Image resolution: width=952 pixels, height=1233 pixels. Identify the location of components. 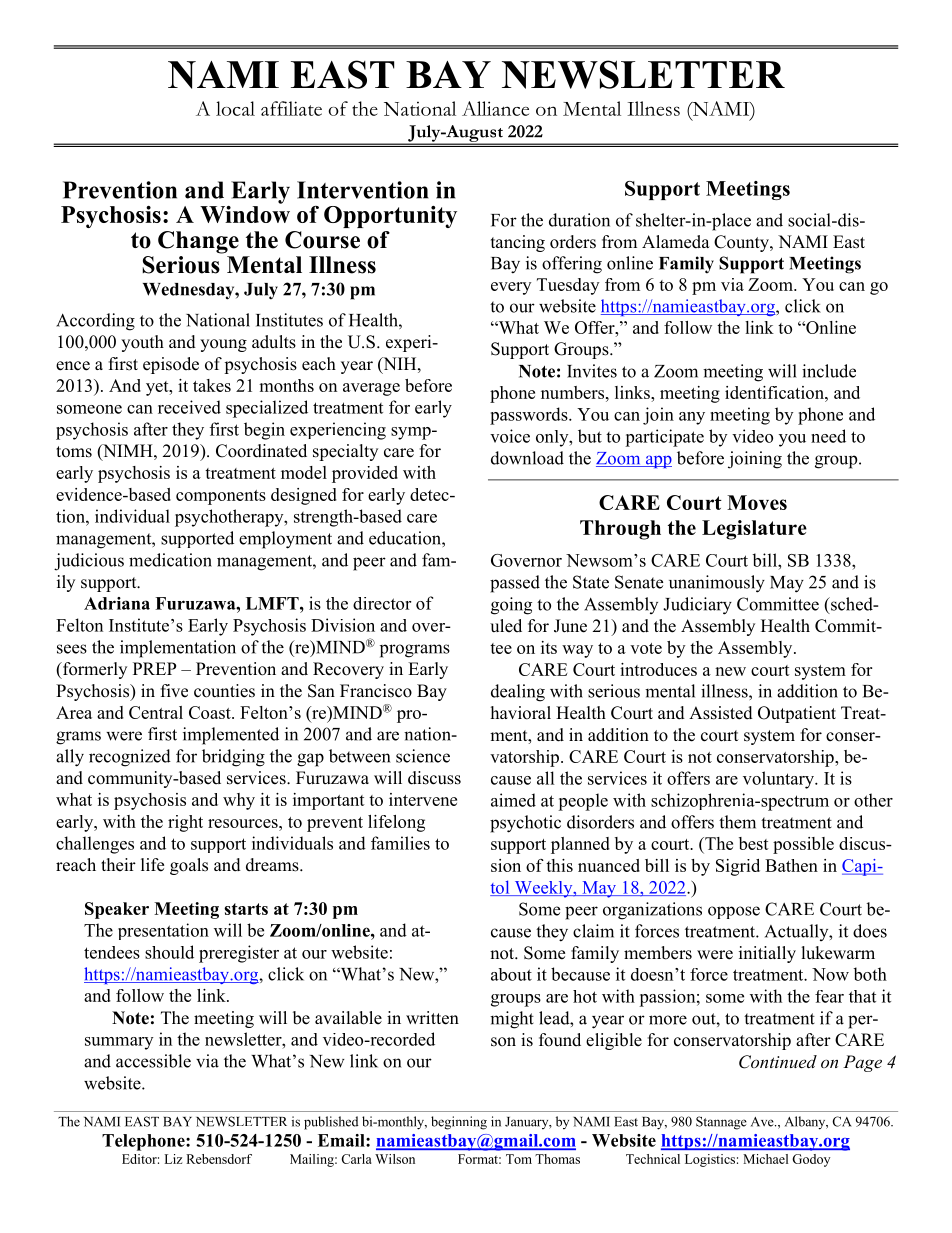
(221, 497).
